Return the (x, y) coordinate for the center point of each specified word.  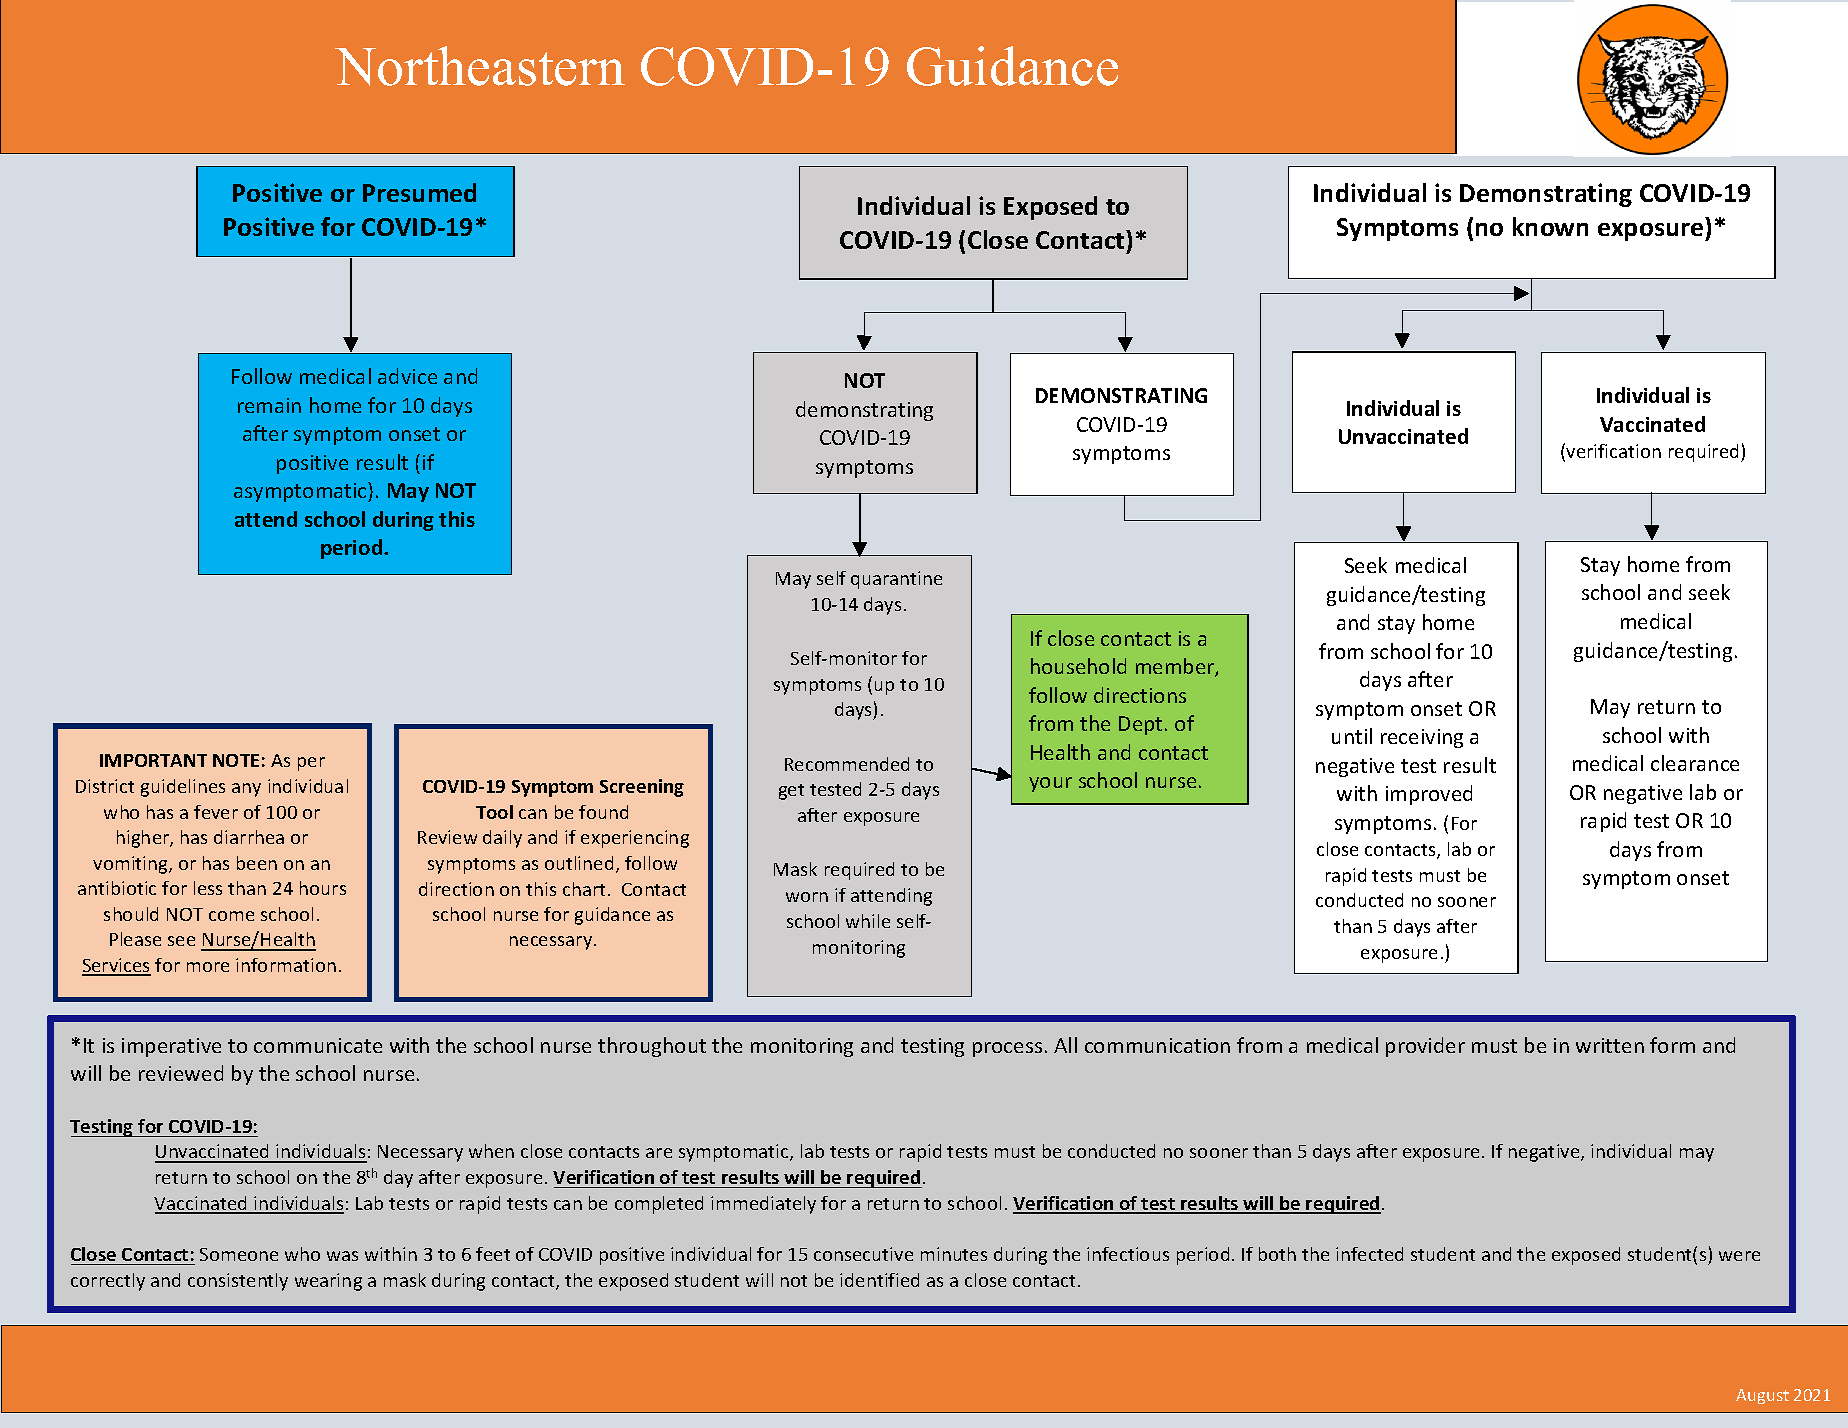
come (231, 916)
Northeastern (480, 66)
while (868, 921)
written (1610, 1045)
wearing (328, 1282)
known (1550, 226)
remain (269, 405)
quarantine (896, 580)
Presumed (419, 192)
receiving (1422, 738)
